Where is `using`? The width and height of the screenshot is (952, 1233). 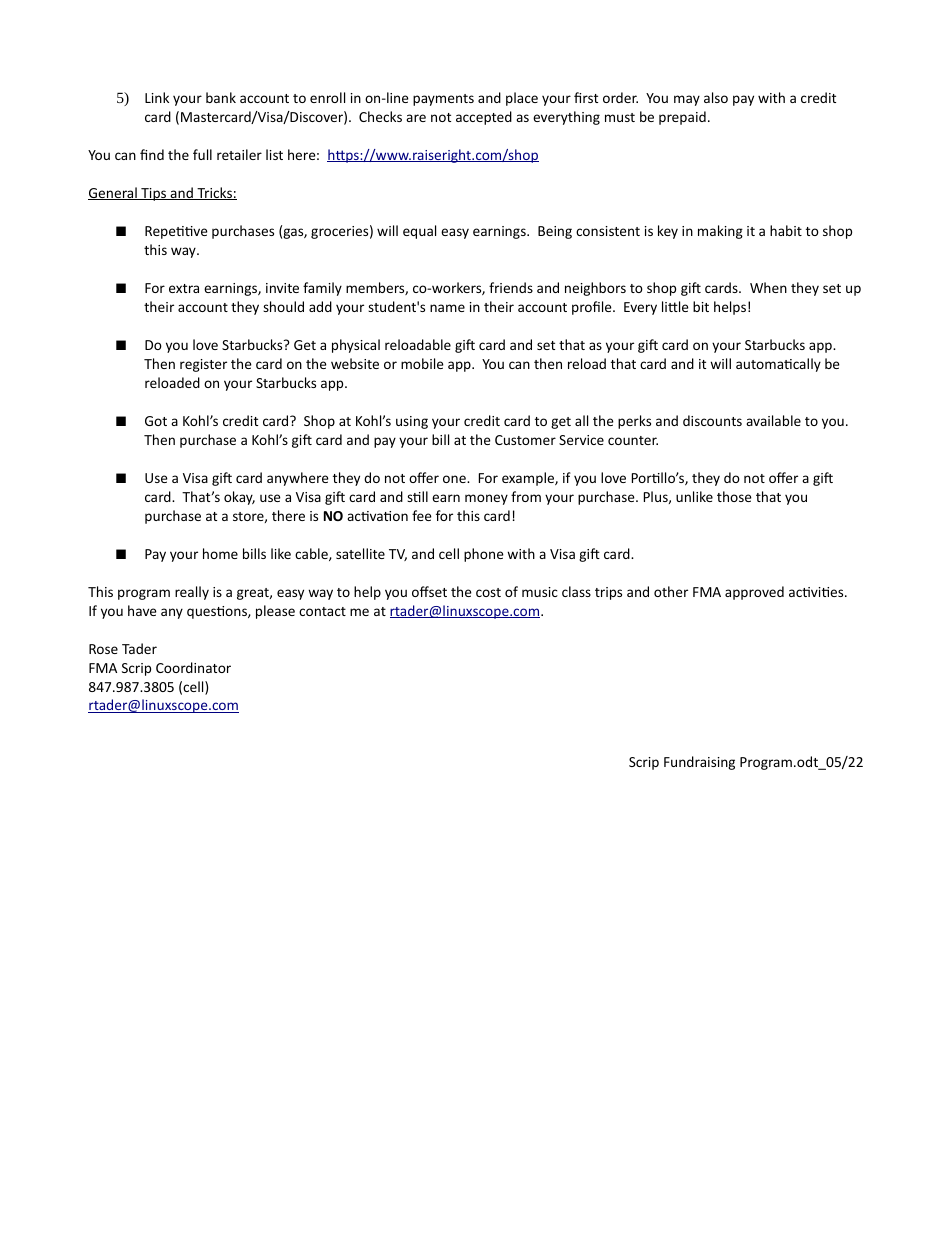
using is located at coordinates (412, 422).
